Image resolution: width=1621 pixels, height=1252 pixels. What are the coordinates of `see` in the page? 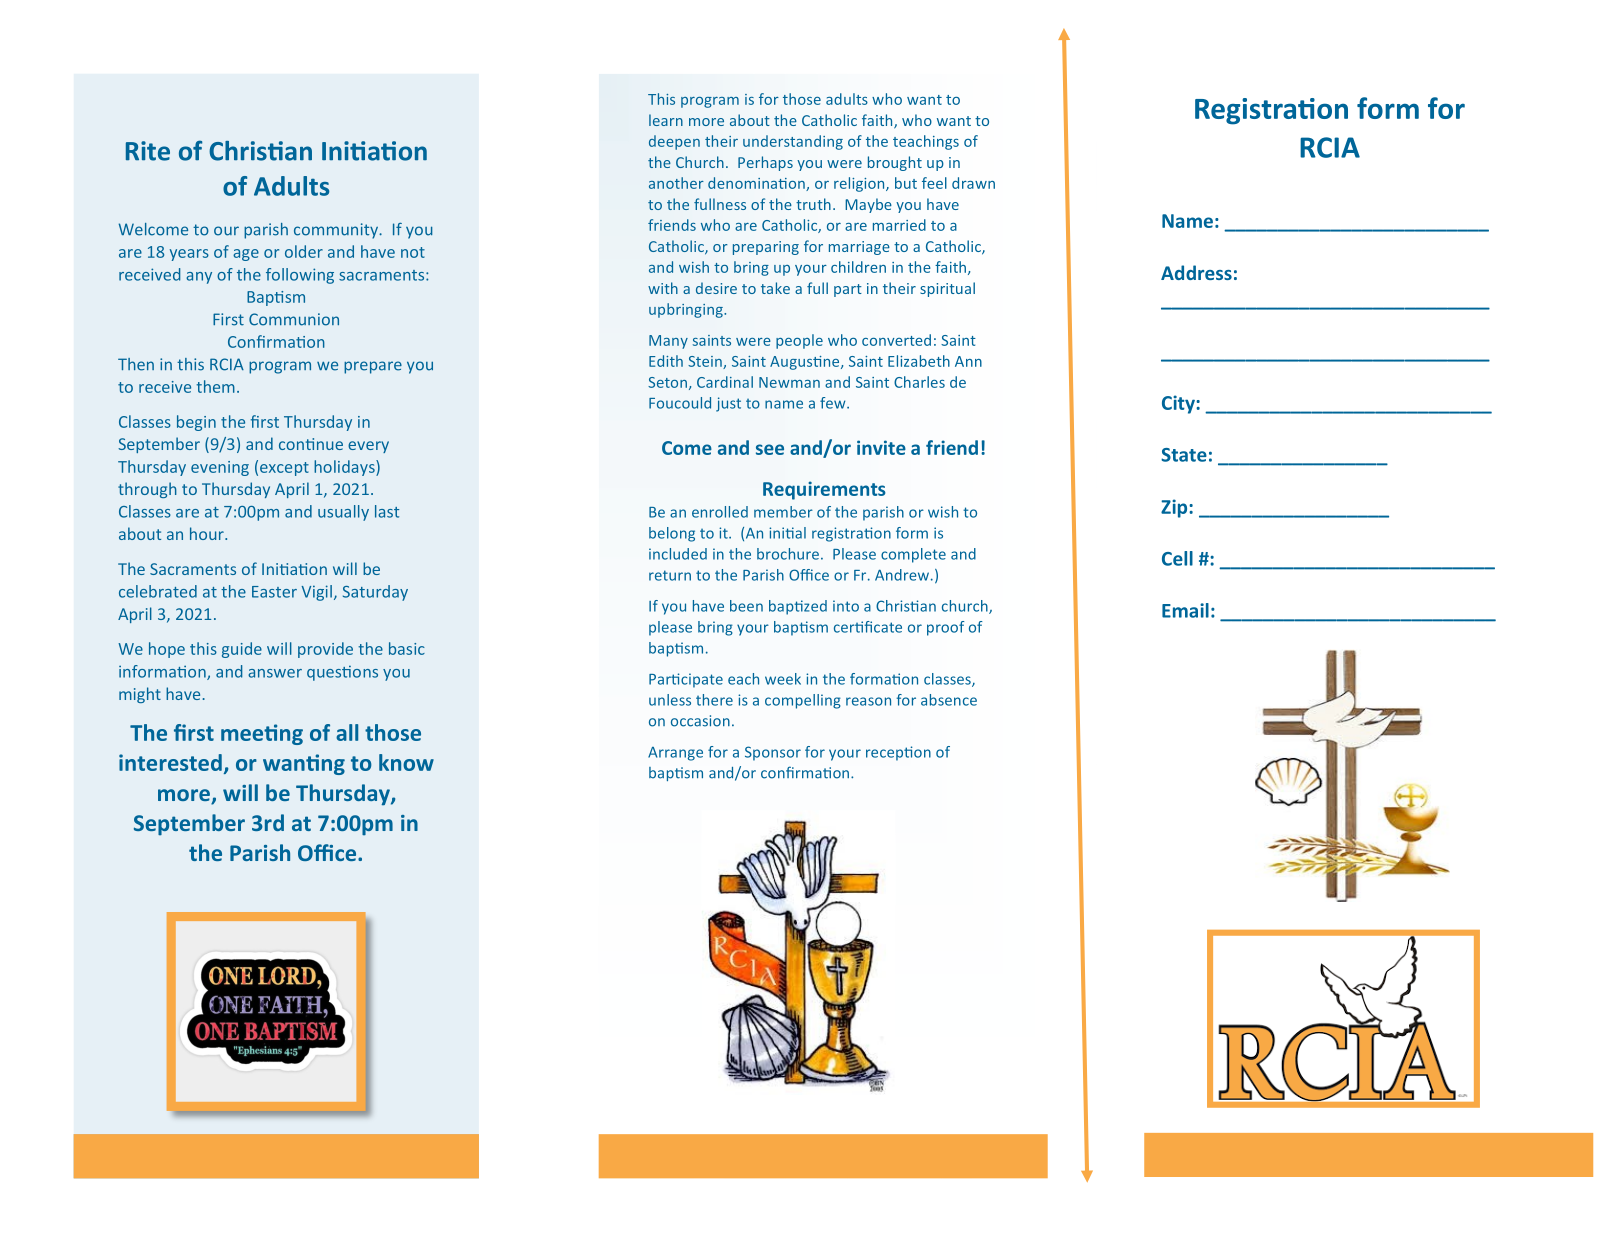 It's located at (770, 449).
